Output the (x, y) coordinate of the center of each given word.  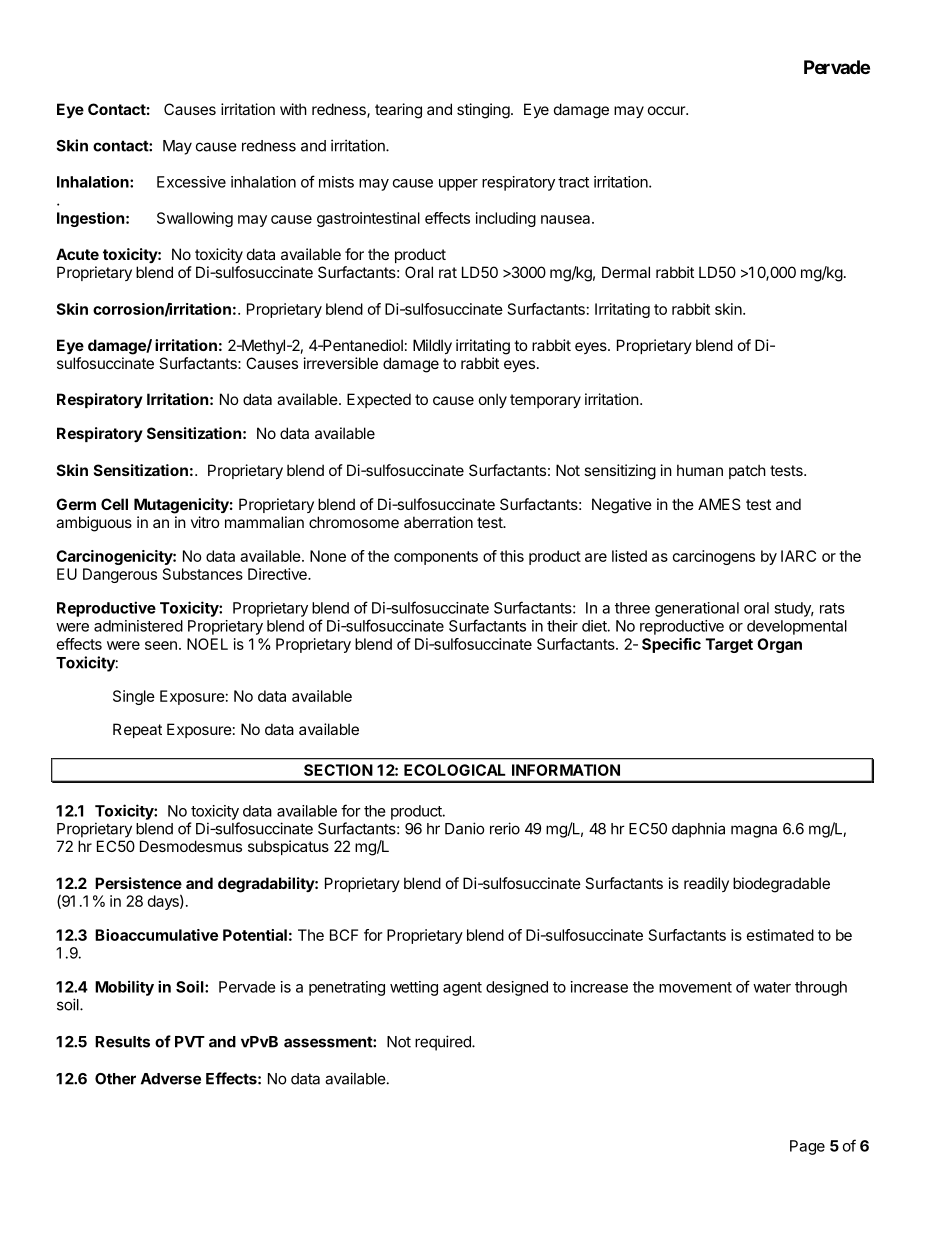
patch (747, 471)
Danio (464, 828)
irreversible (341, 363)
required (444, 1043)
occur (667, 110)
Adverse (171, 1079)
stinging (483, 111)
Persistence (138, 883)
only (493, 400)
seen (161, 645)
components (436, 558)
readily (706, 884)
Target (729, 645)
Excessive (191, 182)
